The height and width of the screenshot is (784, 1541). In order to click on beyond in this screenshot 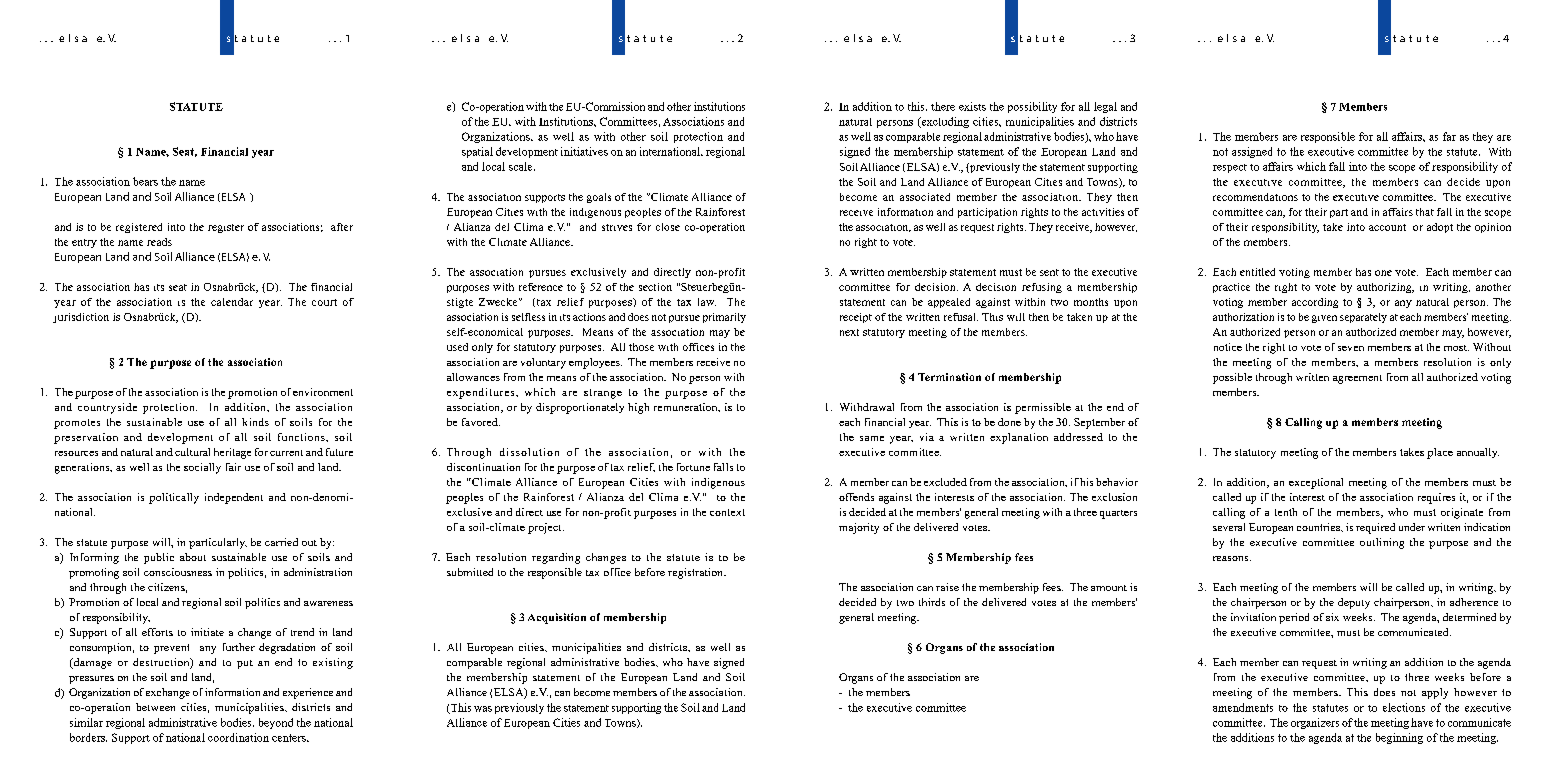, I will do `click(276, 723)`.
